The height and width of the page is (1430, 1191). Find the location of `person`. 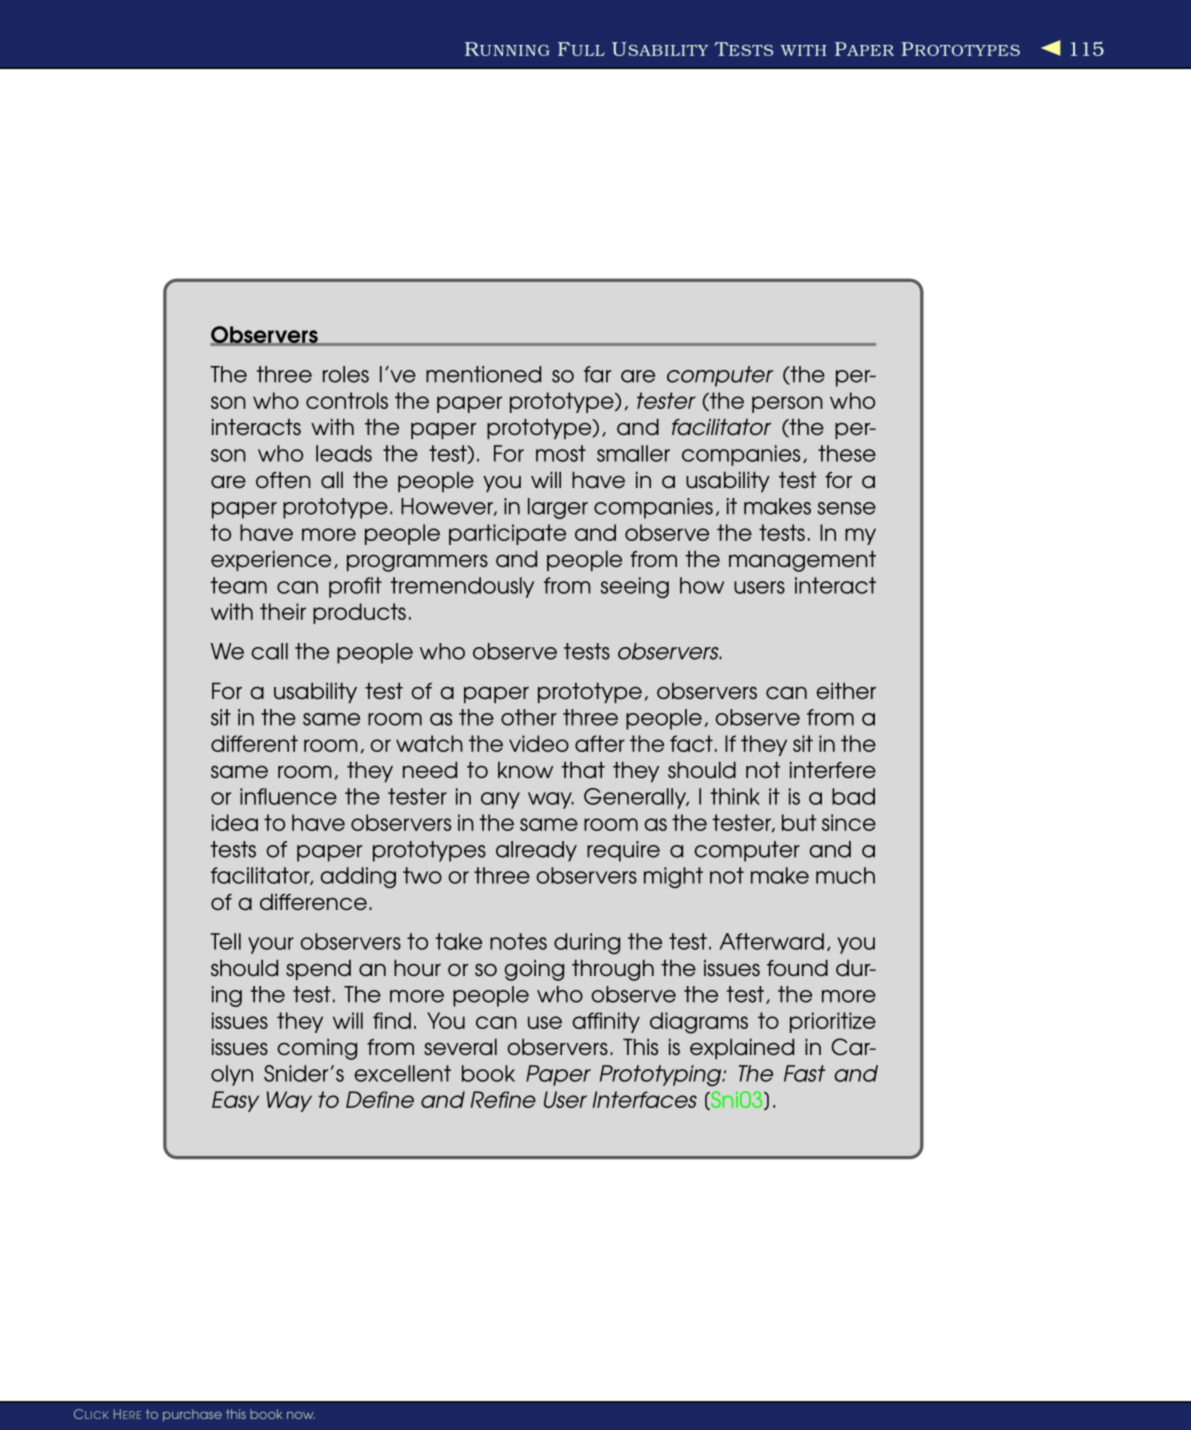

person is located at coordinates (787, 404).
